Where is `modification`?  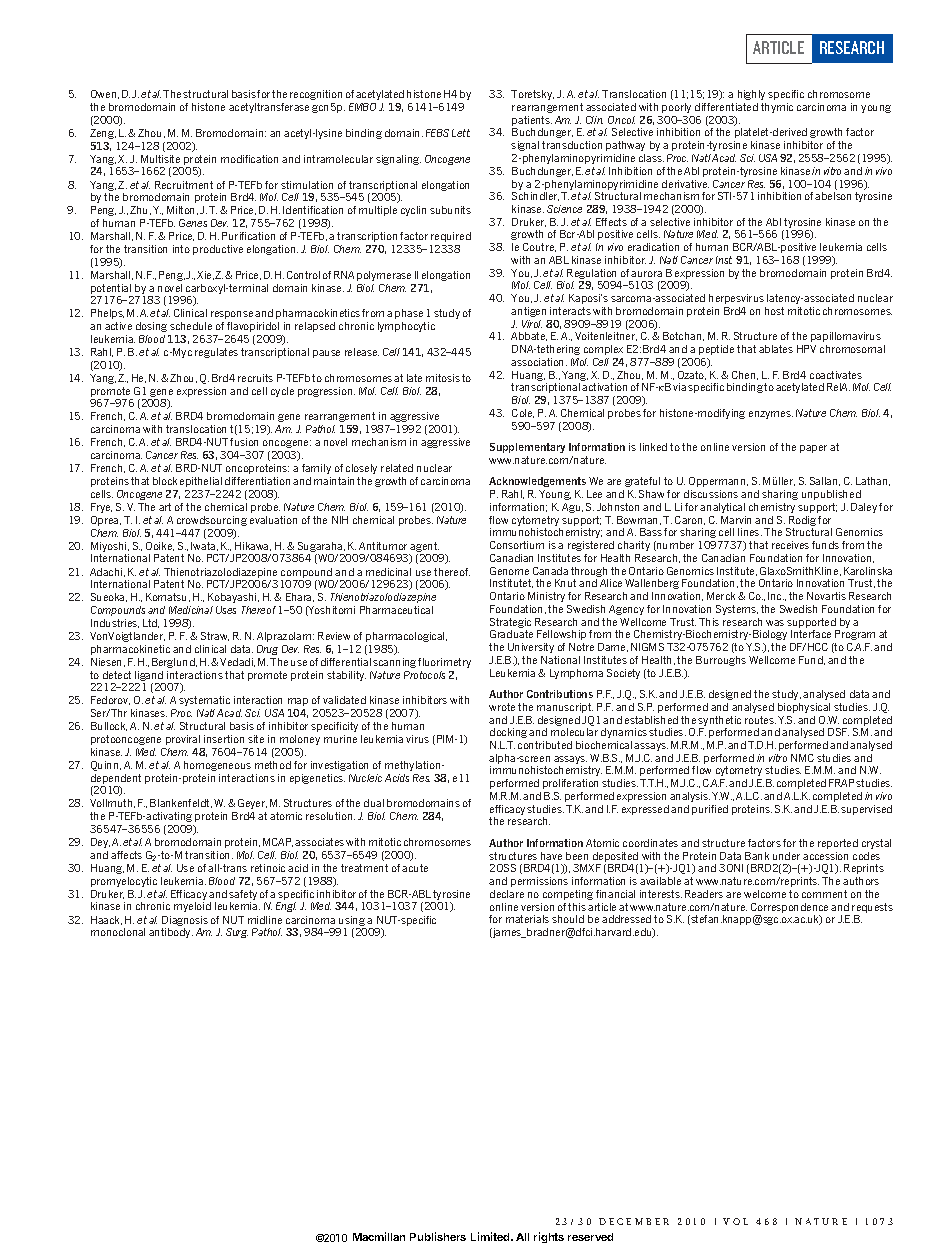
modification is located at coordinates (249, 159).
